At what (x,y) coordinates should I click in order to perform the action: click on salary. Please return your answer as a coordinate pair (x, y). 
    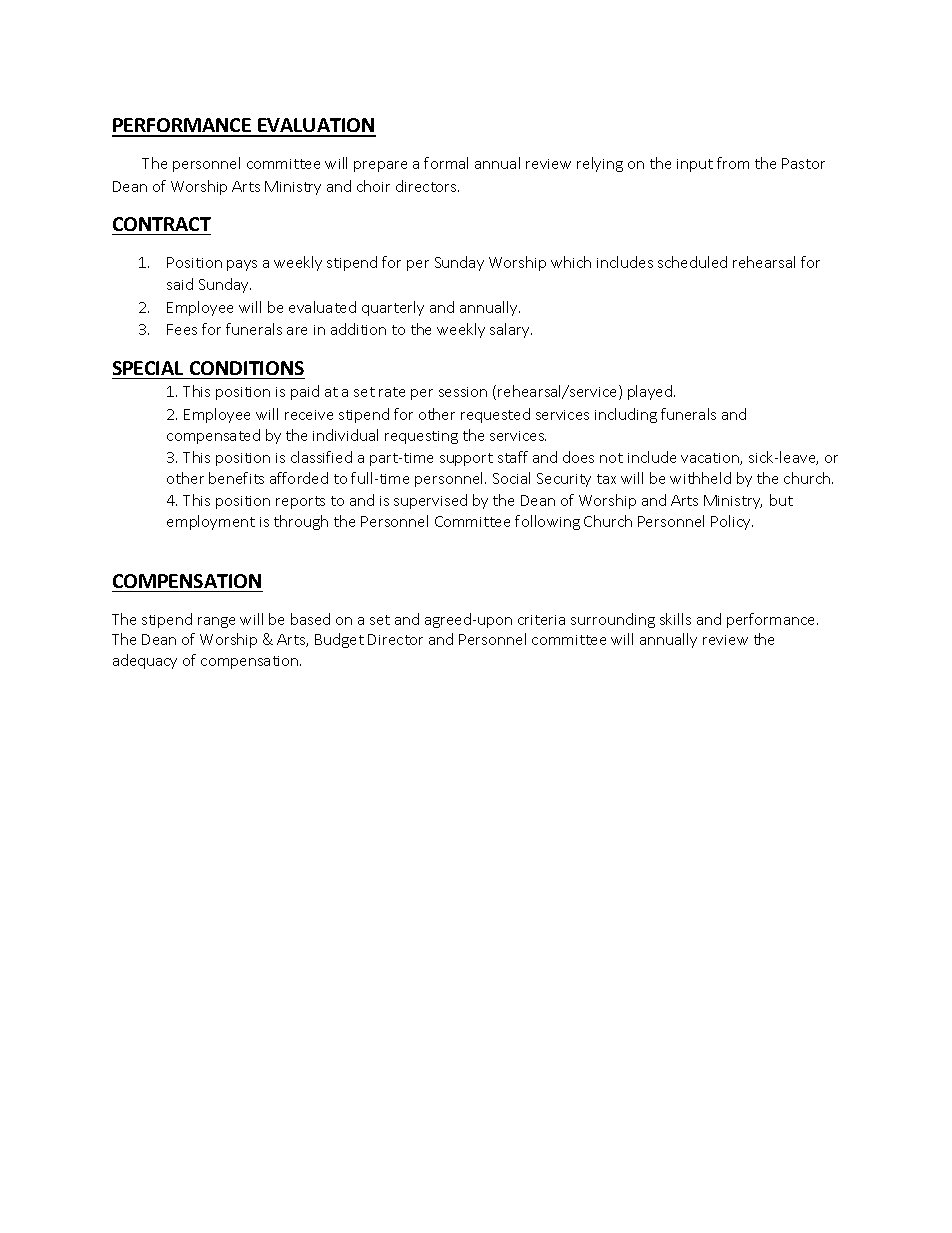
    Looking at the image, I should click on (511, 330).
